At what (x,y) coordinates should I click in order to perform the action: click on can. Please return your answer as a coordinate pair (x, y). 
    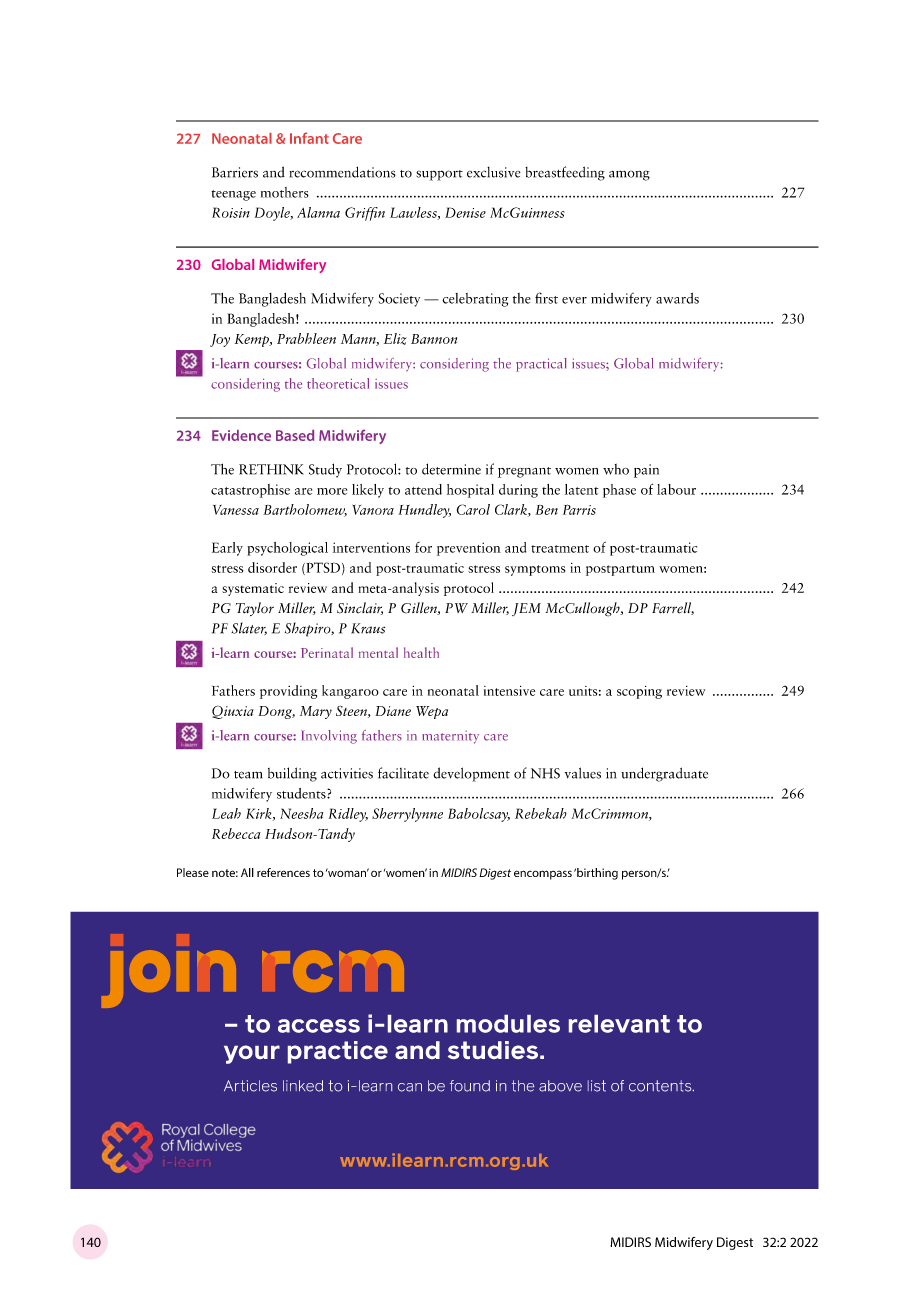
    Looking at the image, I should click on (410, 1087).
